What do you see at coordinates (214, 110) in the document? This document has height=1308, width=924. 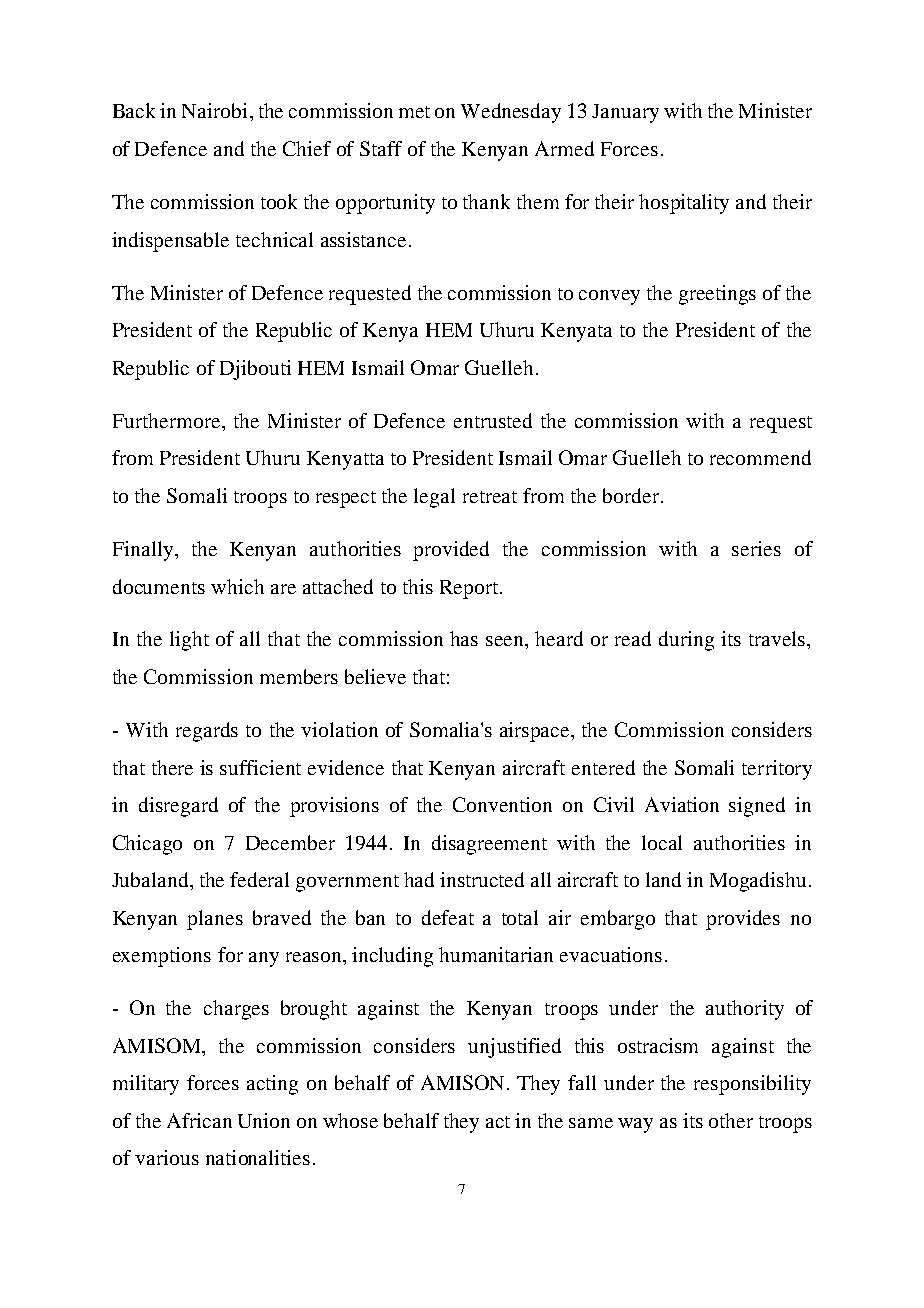 I see `Nairobi` at bounding box center [214, 110].
